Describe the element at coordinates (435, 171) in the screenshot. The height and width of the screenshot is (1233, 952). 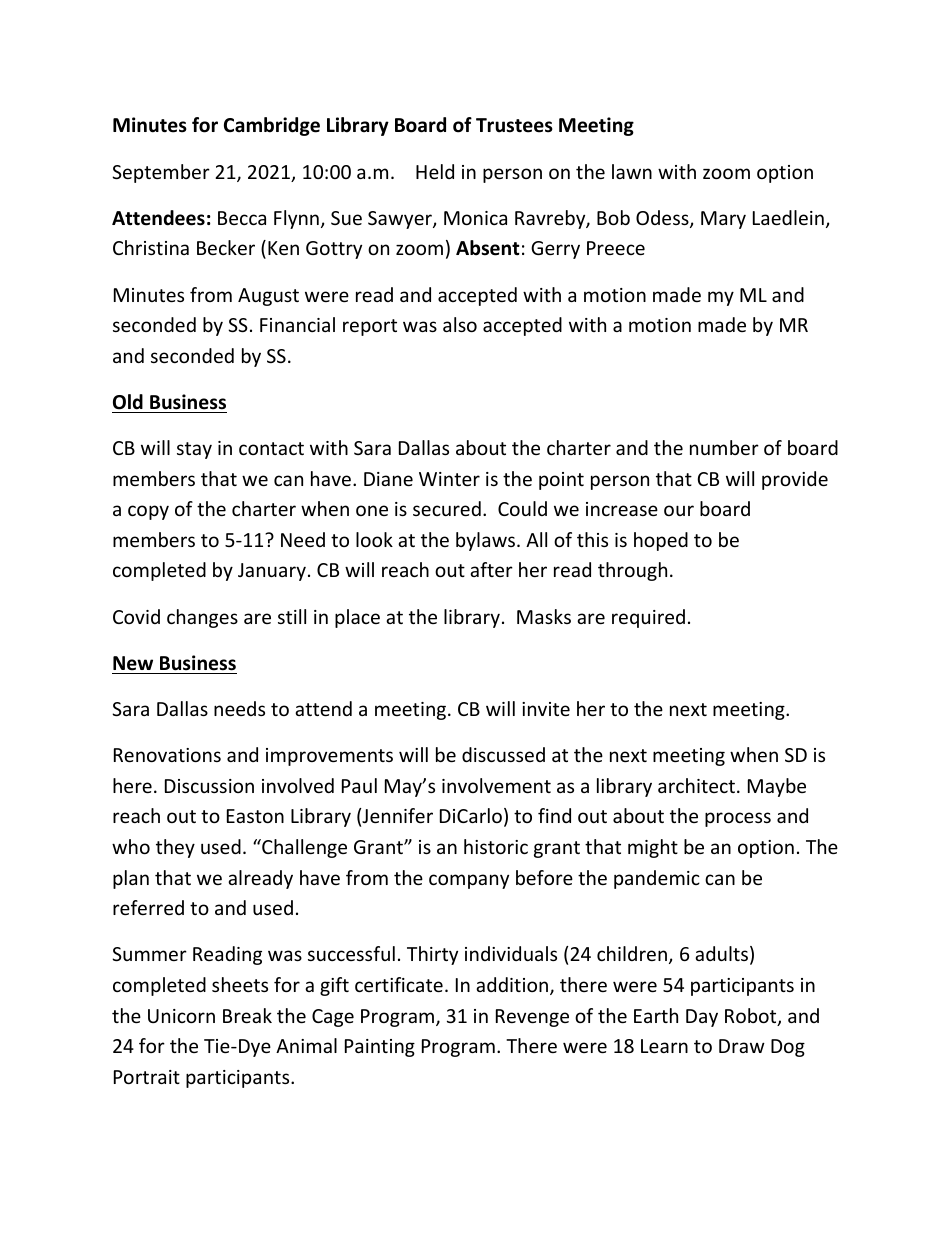
I see `Held` at that location.
